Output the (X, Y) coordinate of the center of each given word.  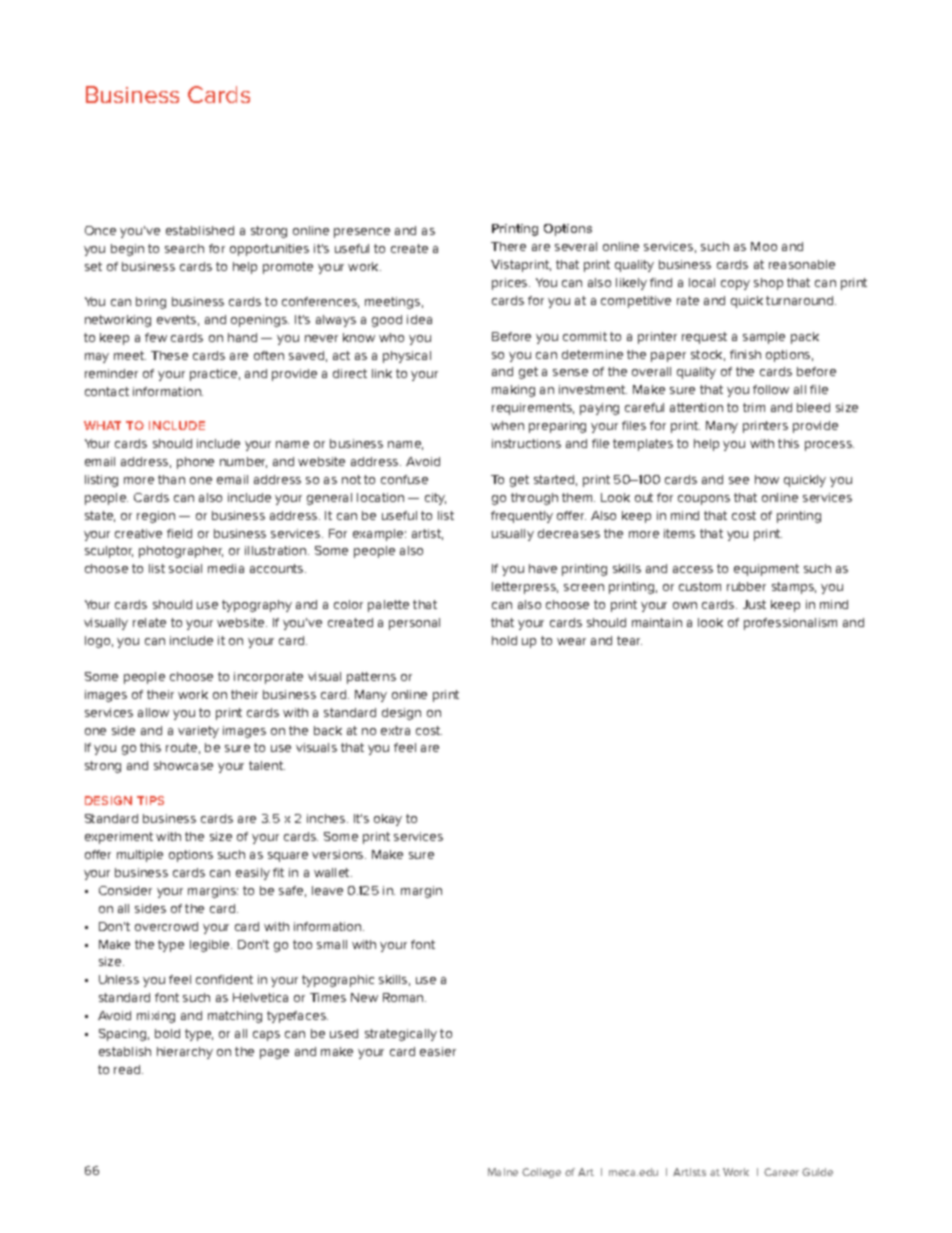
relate (149, 622)
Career (781, 1172)
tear (629, 640)
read (128, 1069)
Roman (404, 997)
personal (414, 624)
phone (195, 463)
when (507, 425)
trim (754, 407)
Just (754, 604)
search (184, 248)
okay (388, 820)
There (508, 246)
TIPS (150, 800)
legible (211, 946)
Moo (764, 246)
